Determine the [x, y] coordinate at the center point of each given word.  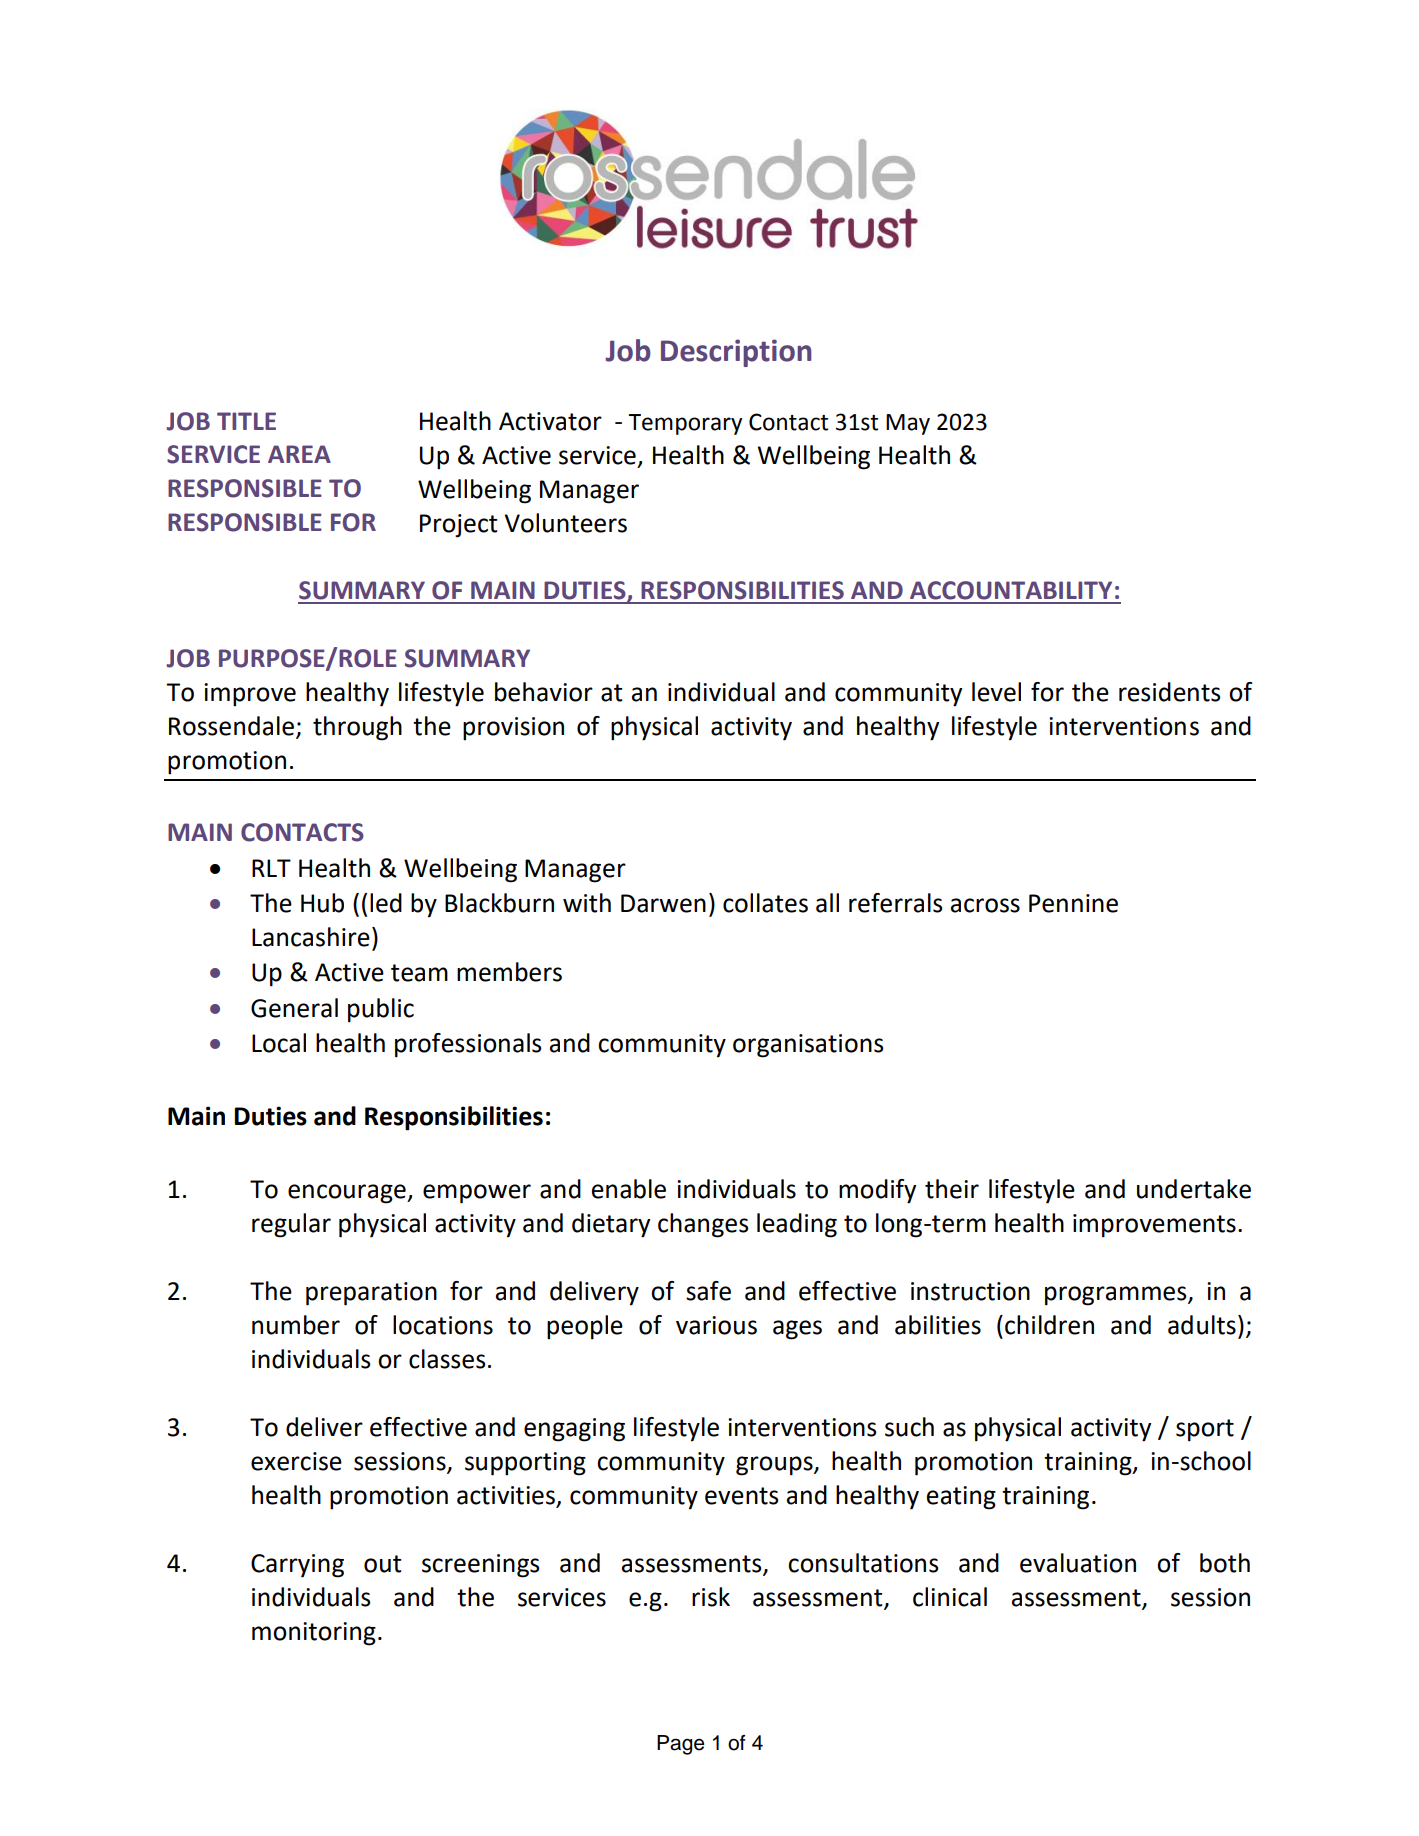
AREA [299, 454]
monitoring [314, 1634]
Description [736, 353]
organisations [808, 1046]
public [381, 1010]
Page [680, 1745]
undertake [1194, 1189]
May [908, 424]
